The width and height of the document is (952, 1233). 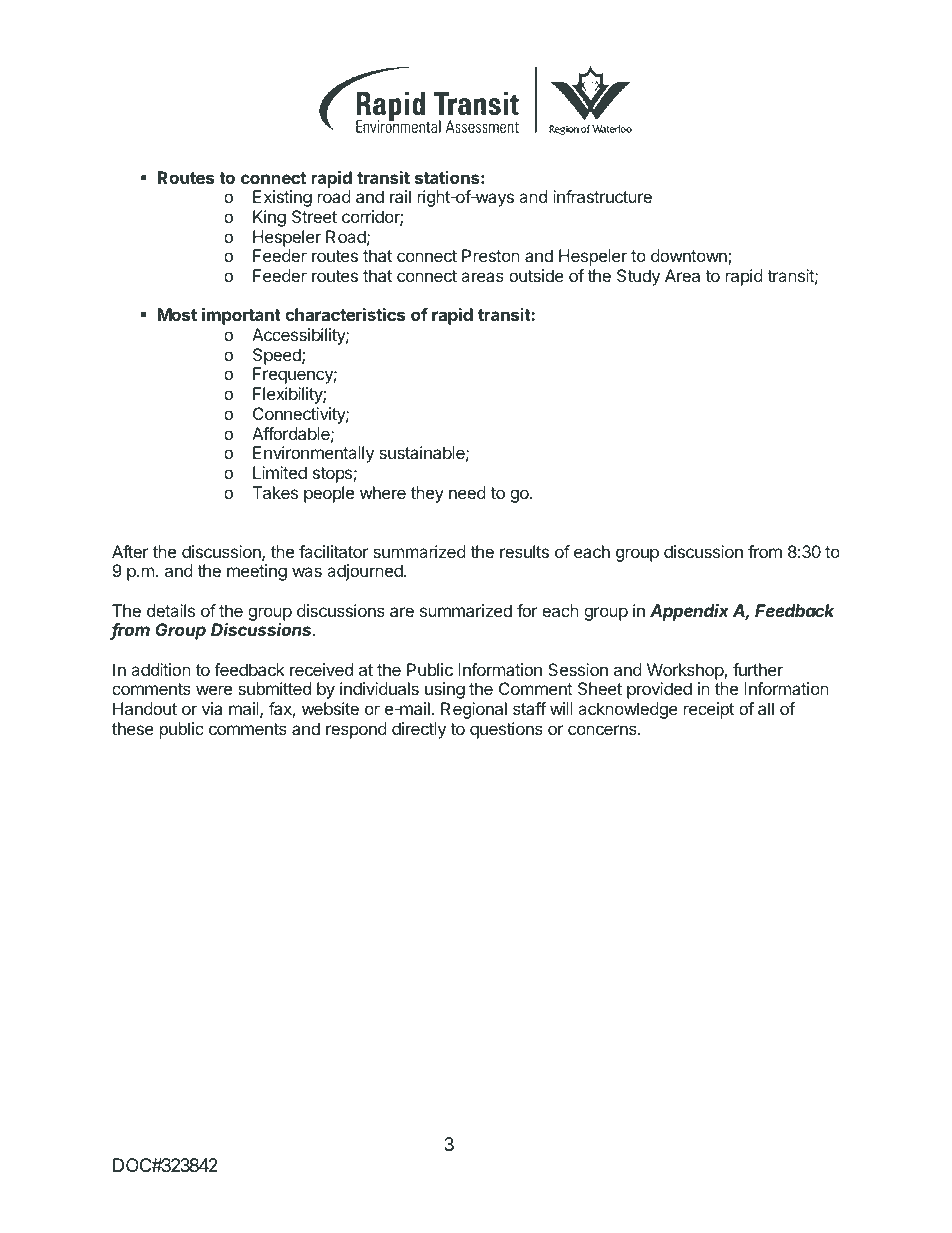 What do you see at coordinates (280, 472) in the document?
I see `Limited` at bounding box center [280, 472].
